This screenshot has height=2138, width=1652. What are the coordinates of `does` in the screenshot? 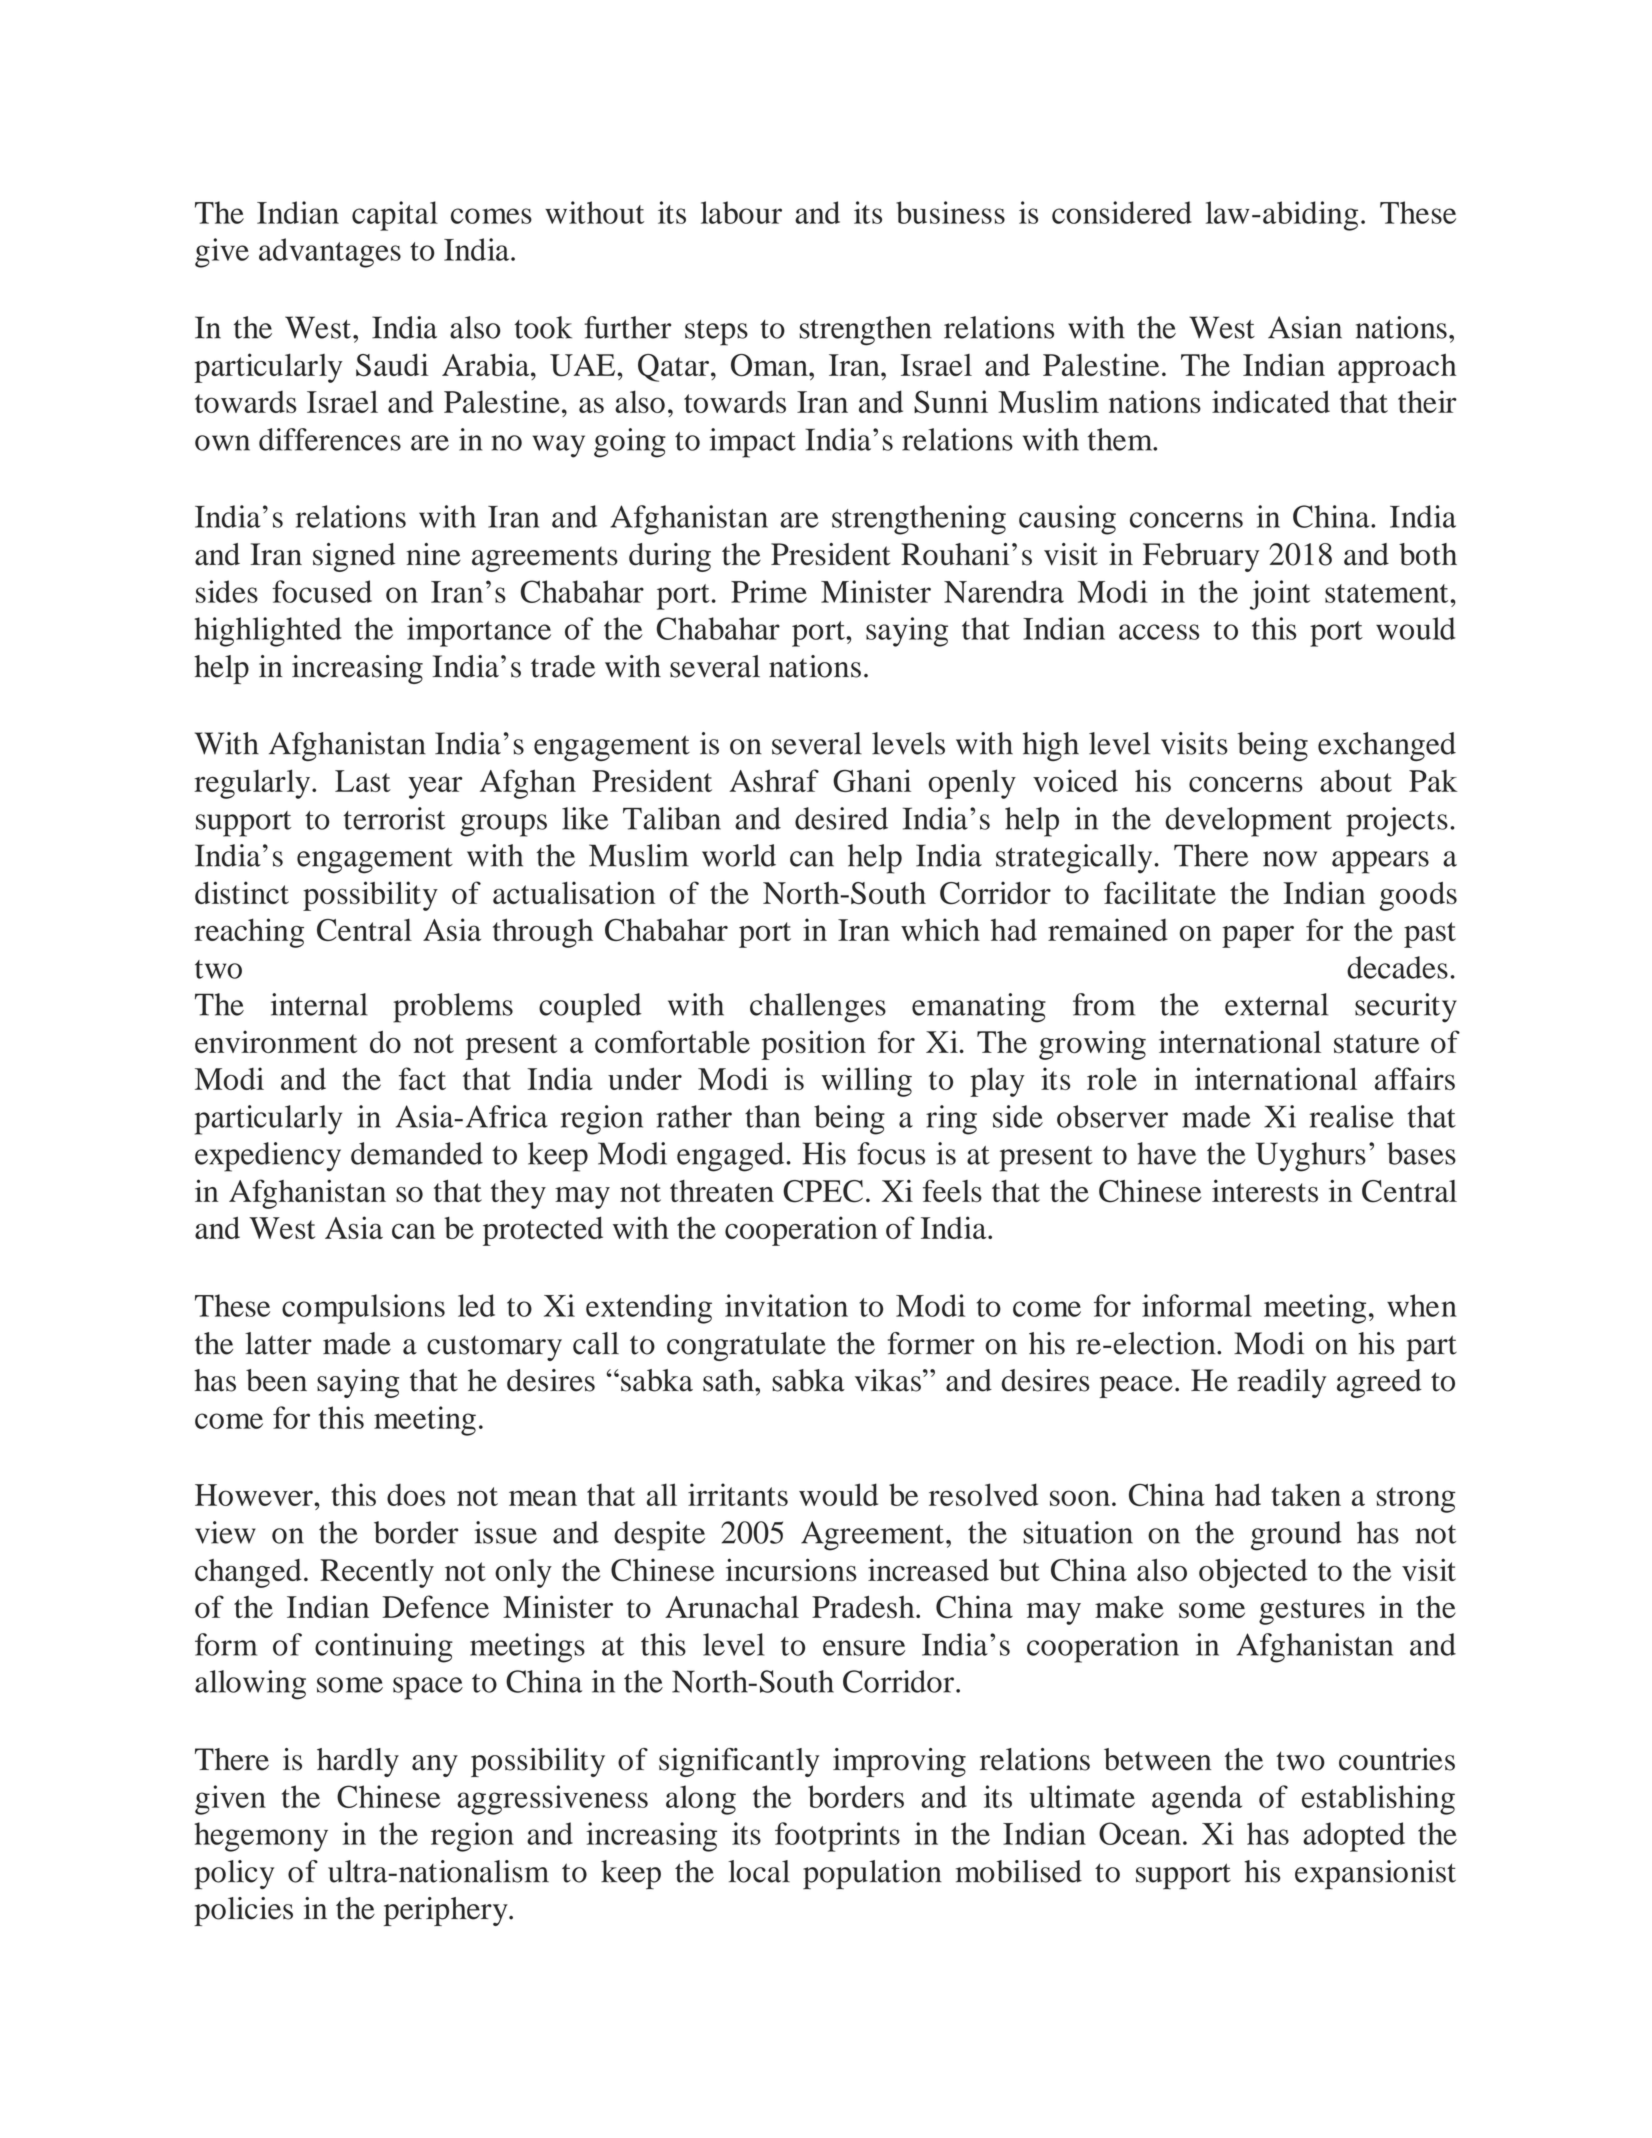 It's located at (416, 1494).
